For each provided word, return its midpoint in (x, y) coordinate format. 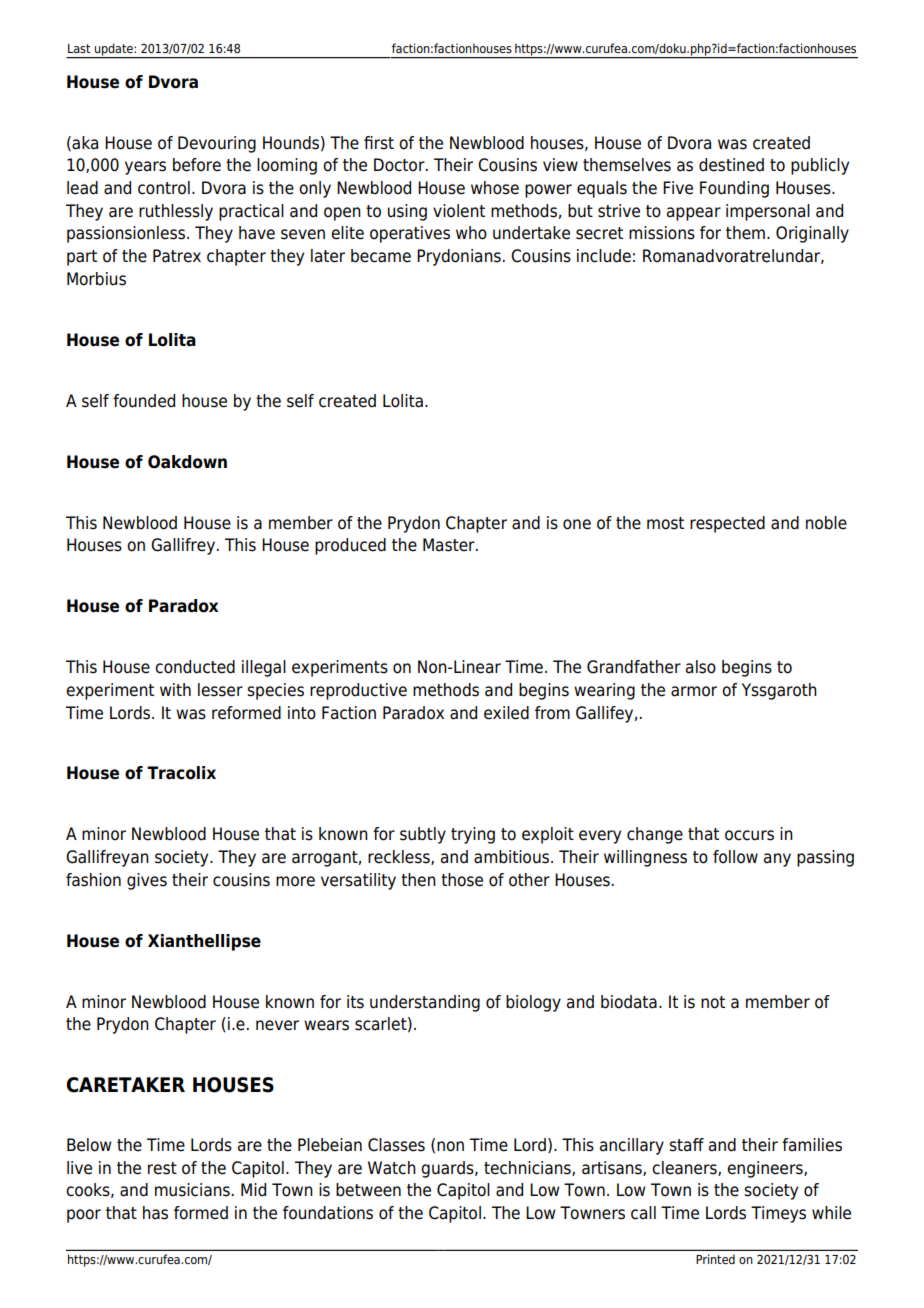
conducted (195, 667)
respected (727, 524)
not (713, 1002)
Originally (812, 234)
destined (731, 165)
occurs (749, 835)
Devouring (217, 144)
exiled (506, 713)
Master (450, 545)
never (277, 1025)
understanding (425, 1003)
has (155, 1213)
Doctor (400, 165)
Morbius (96, 279)
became (381, 256)
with (175, 689)
